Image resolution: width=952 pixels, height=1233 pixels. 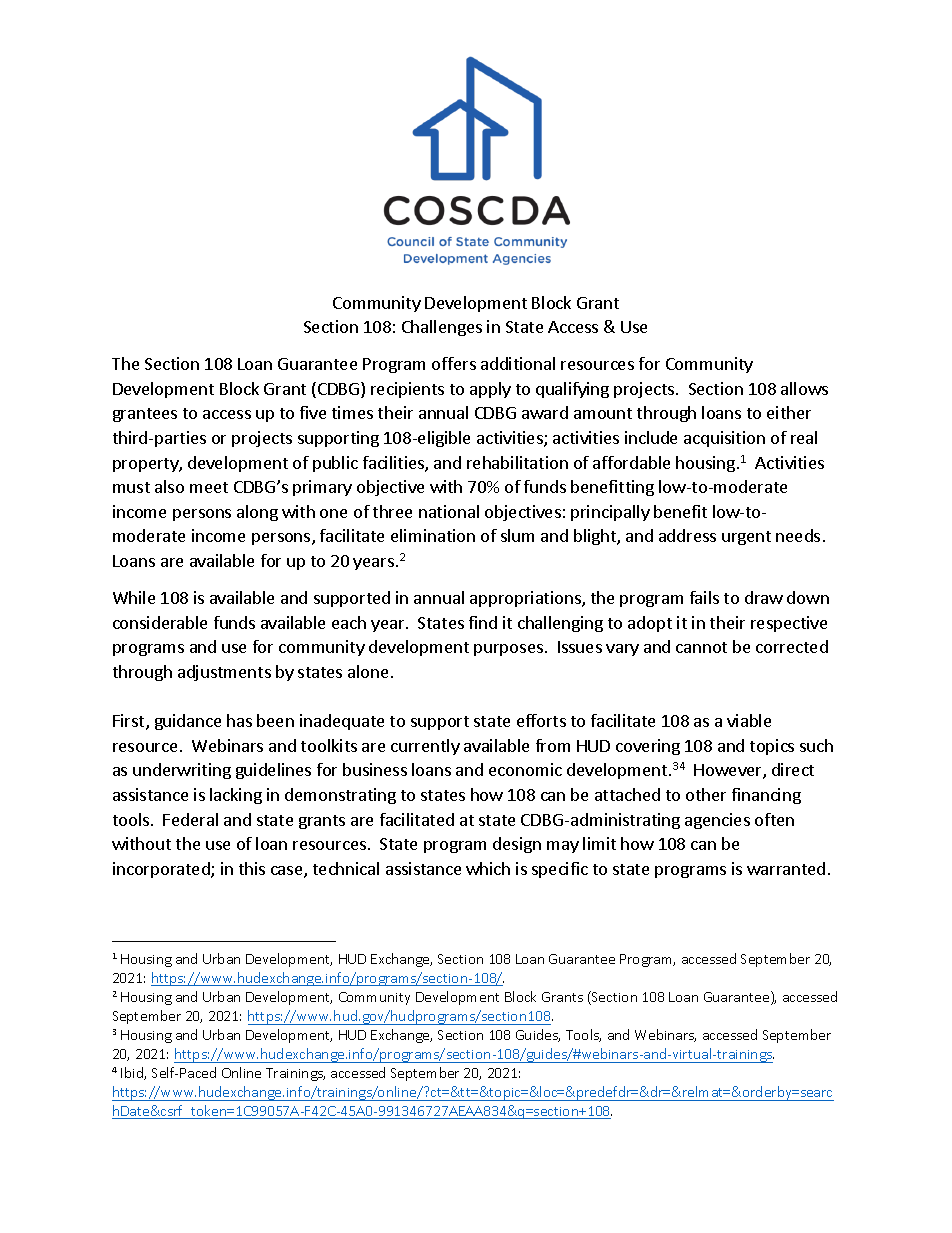 I want to click on five, so click(x=313, y=412).
